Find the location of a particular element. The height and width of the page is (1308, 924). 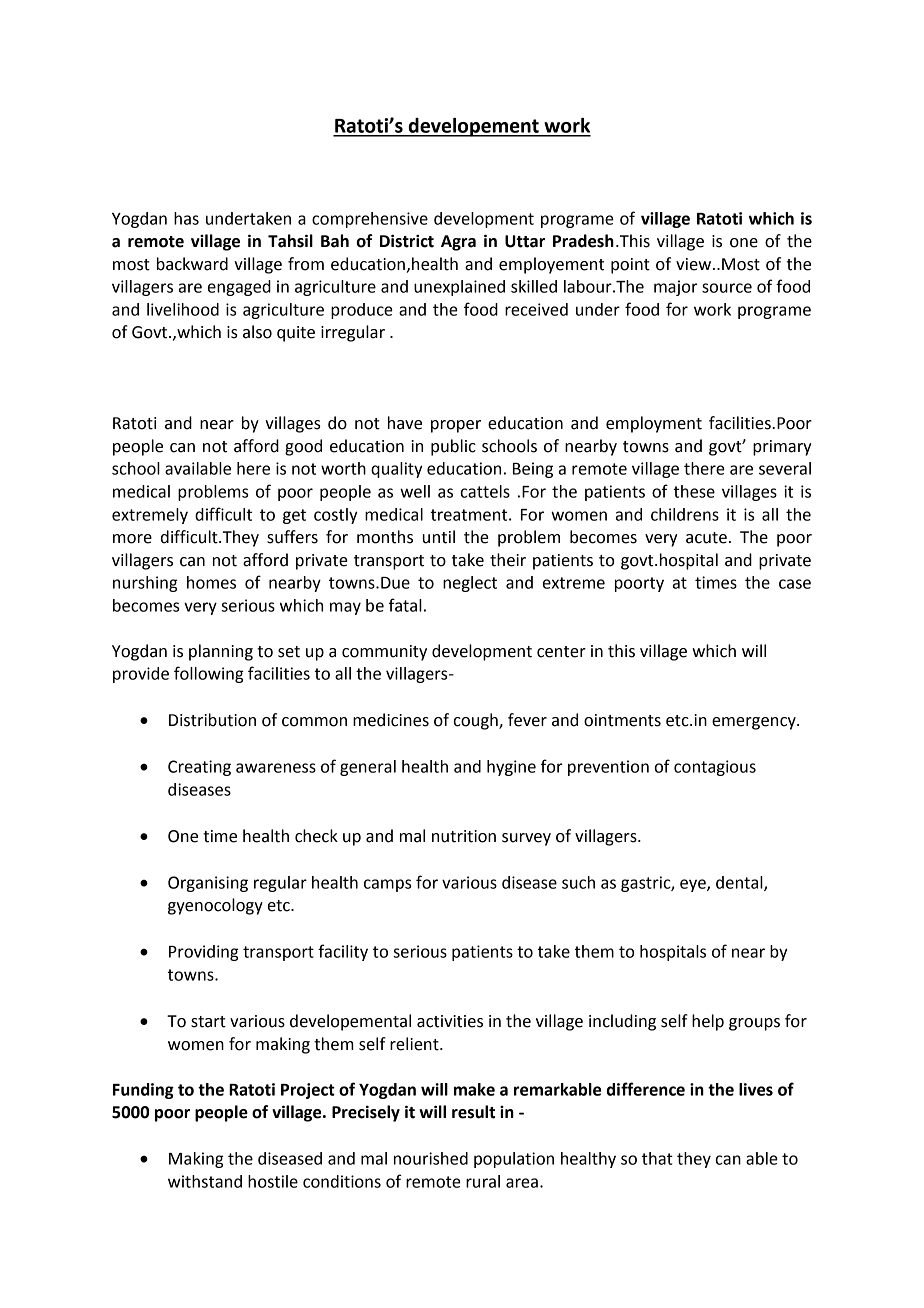

Agra is located at coordinates (458, 243).
